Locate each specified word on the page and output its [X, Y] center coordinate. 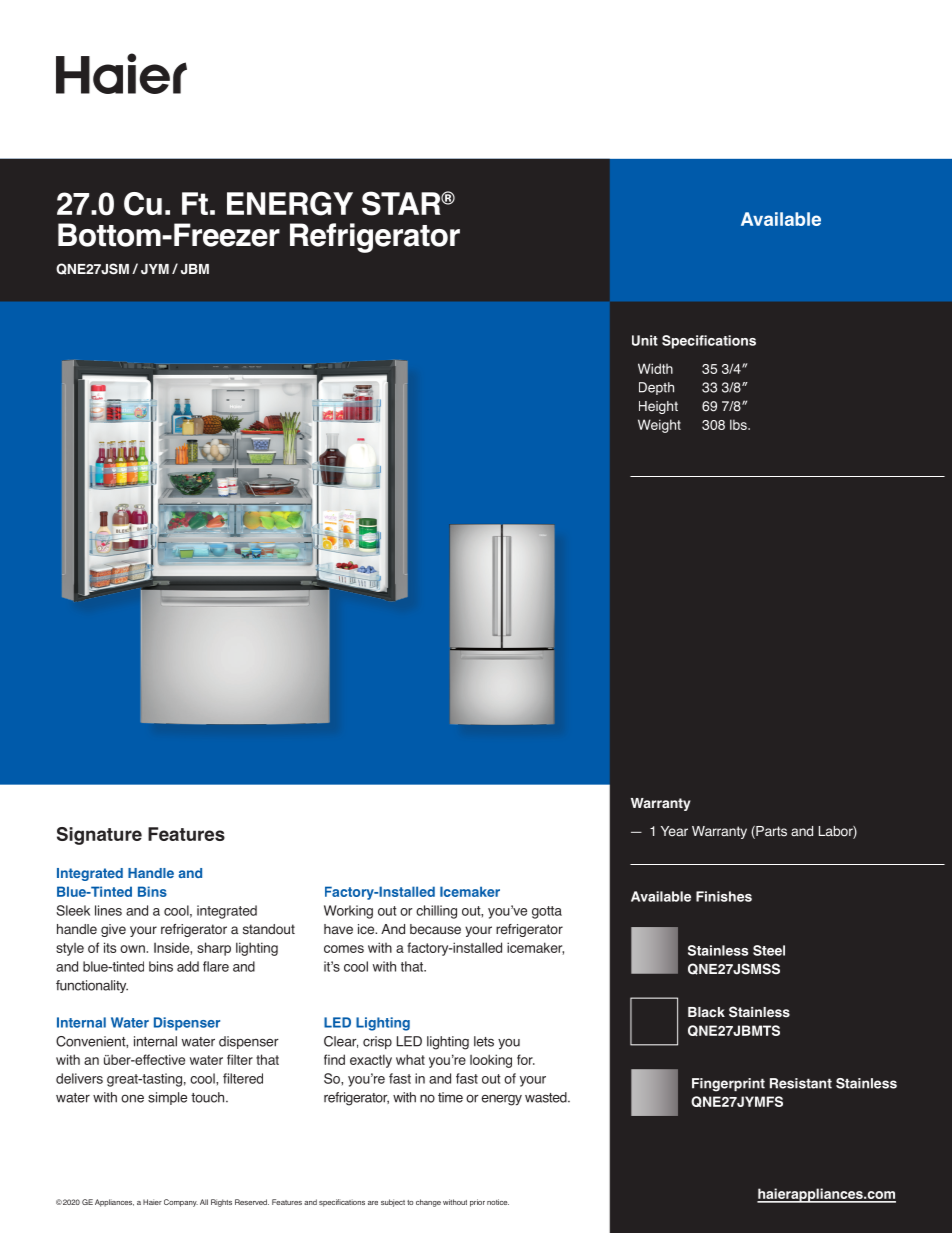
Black [706, 1012]
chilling [436, 912]
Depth [656, 388]
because [435, 929]
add [188, 966]
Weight [659, 426]
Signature [99, 836]
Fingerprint [728, 1085]
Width [655, 368]
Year [674, 831]
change [428, 1203]
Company [181, 1203]
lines [108, 910]
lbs [739, 424]
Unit [645, 340]
